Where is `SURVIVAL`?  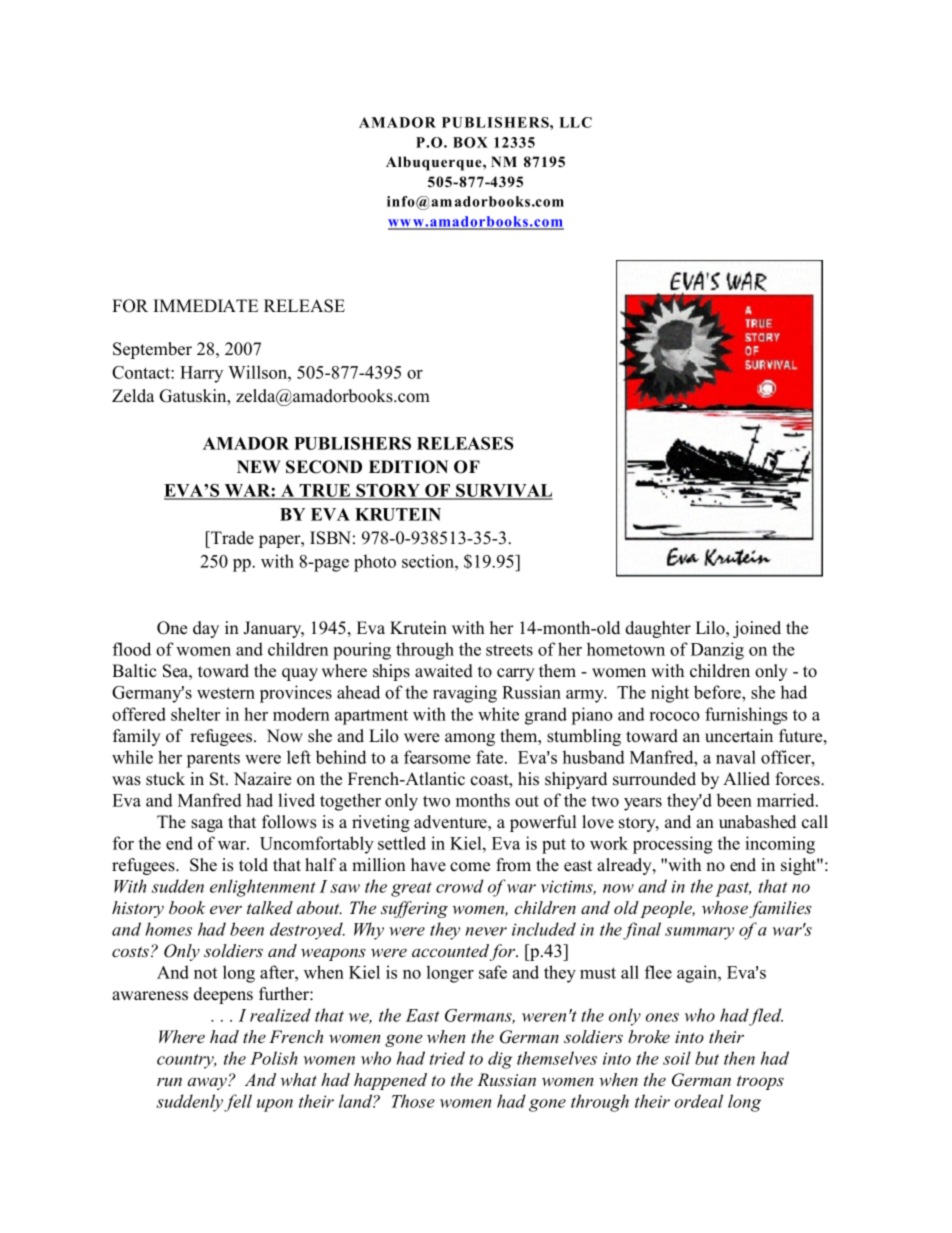 SURVIVAL is located at coordinates (503, 492).
